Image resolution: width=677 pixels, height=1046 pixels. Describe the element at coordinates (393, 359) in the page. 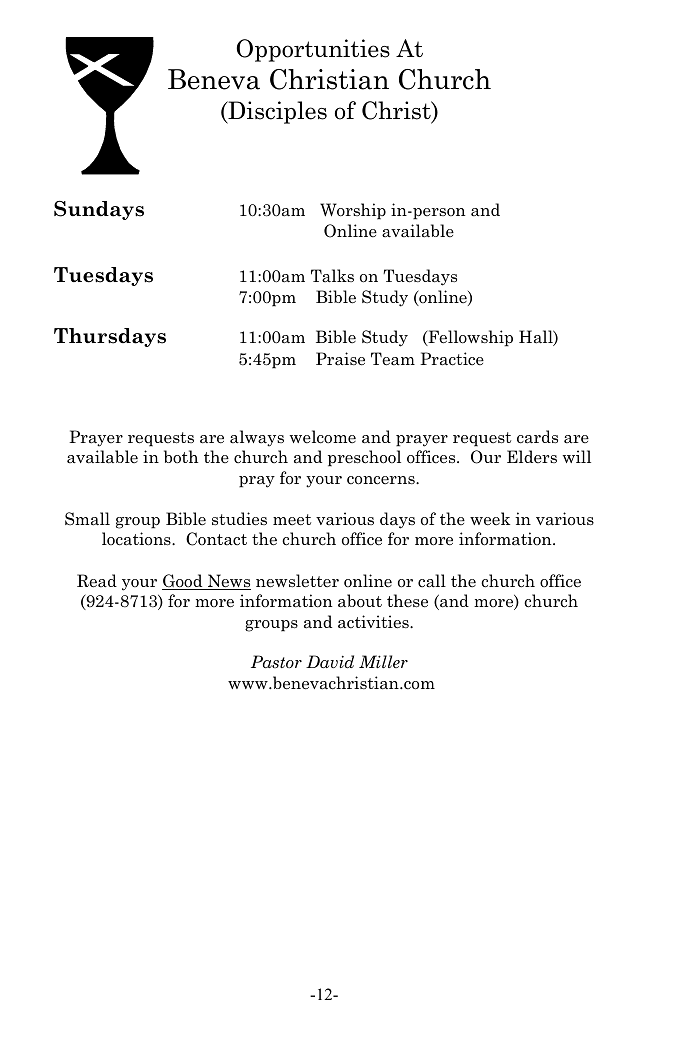

I see `Team` at that location.
